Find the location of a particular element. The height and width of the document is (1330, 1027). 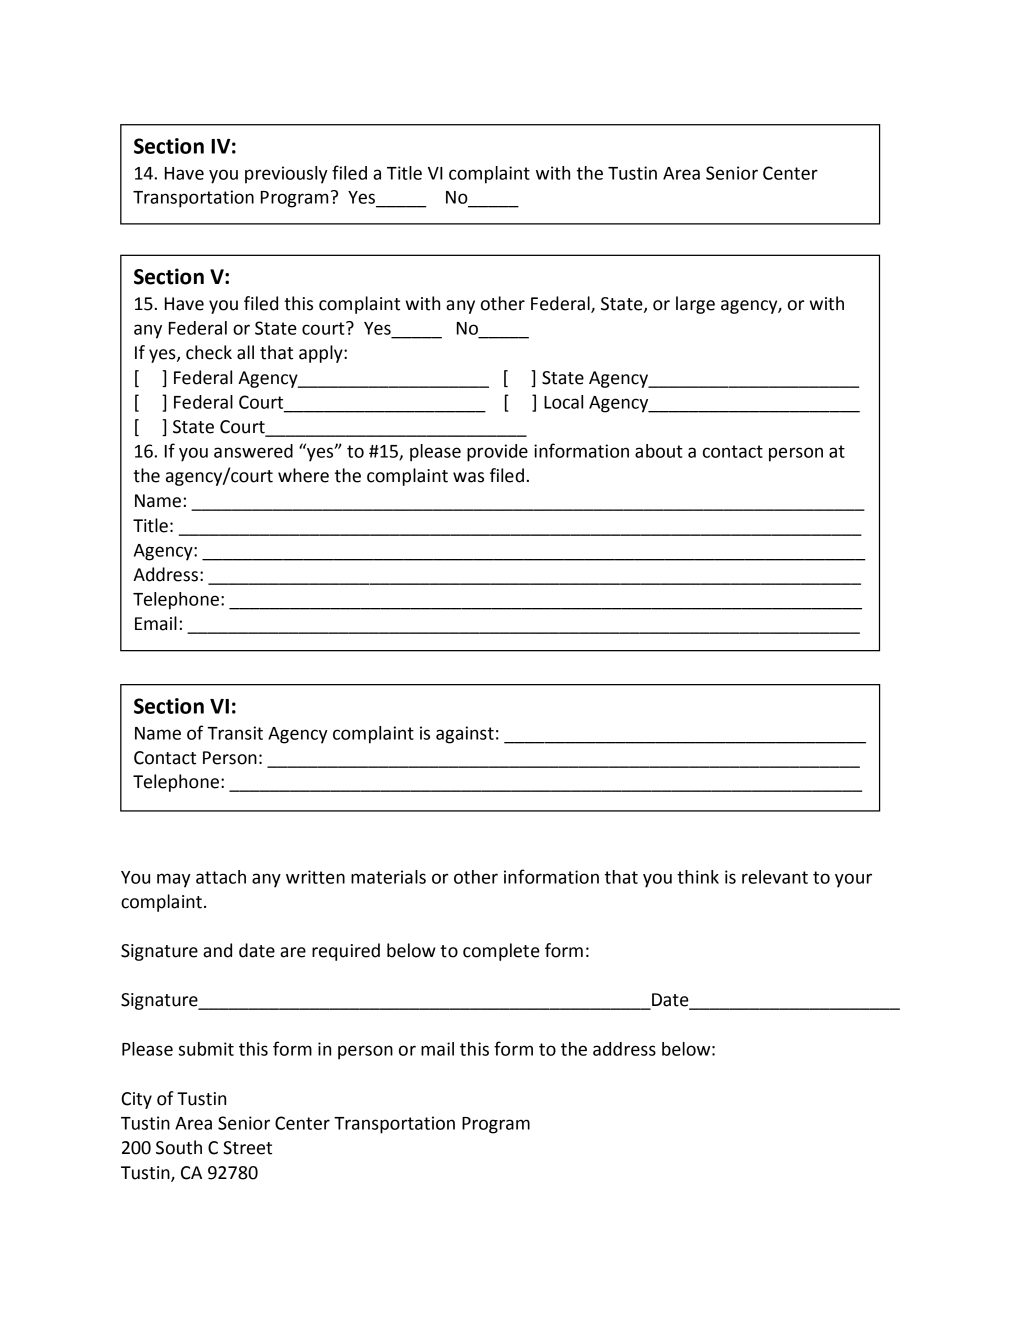

relevant is located at coordinates (775, 877).
